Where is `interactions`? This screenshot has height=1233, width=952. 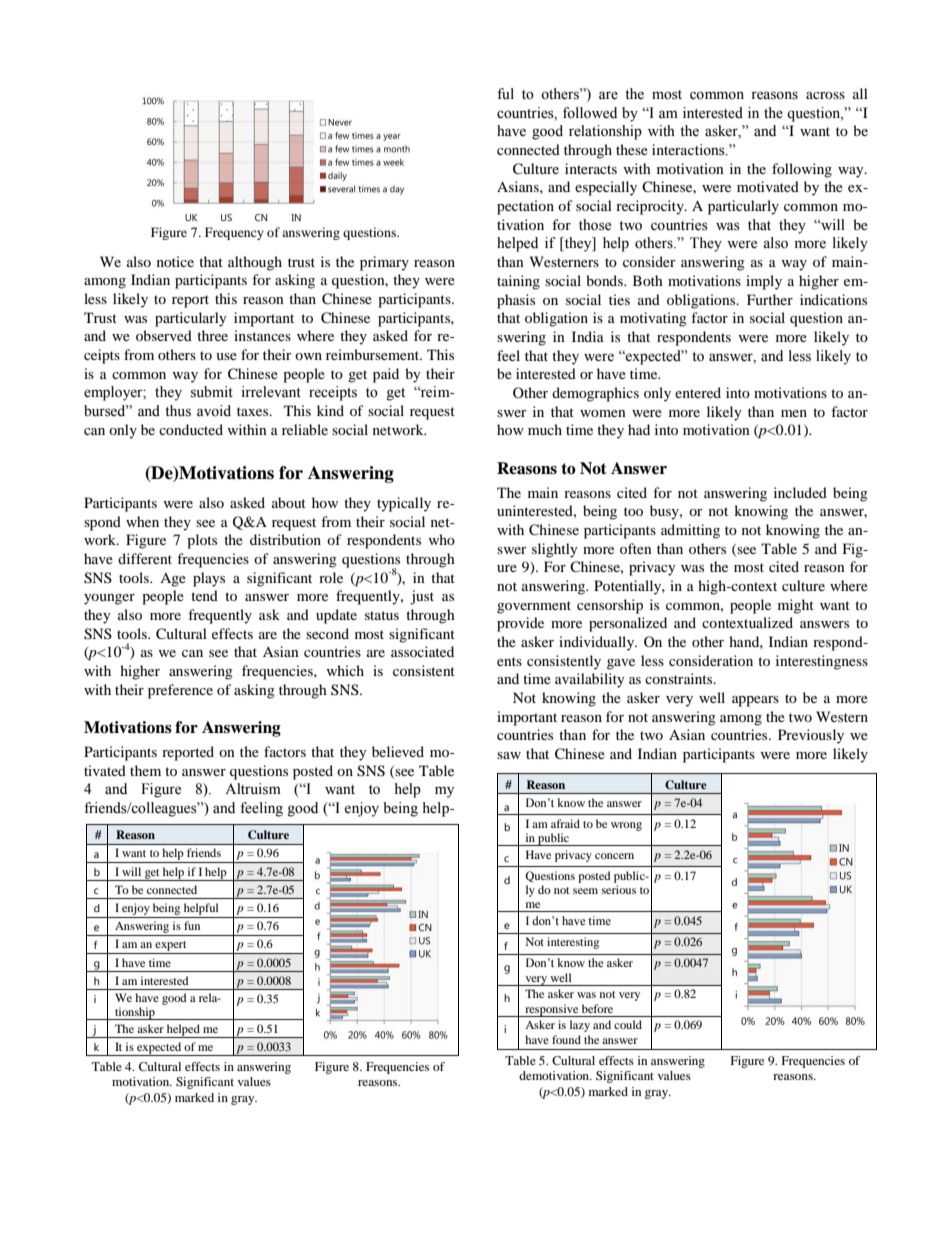
interactions is located at coordinates (689, 150).
